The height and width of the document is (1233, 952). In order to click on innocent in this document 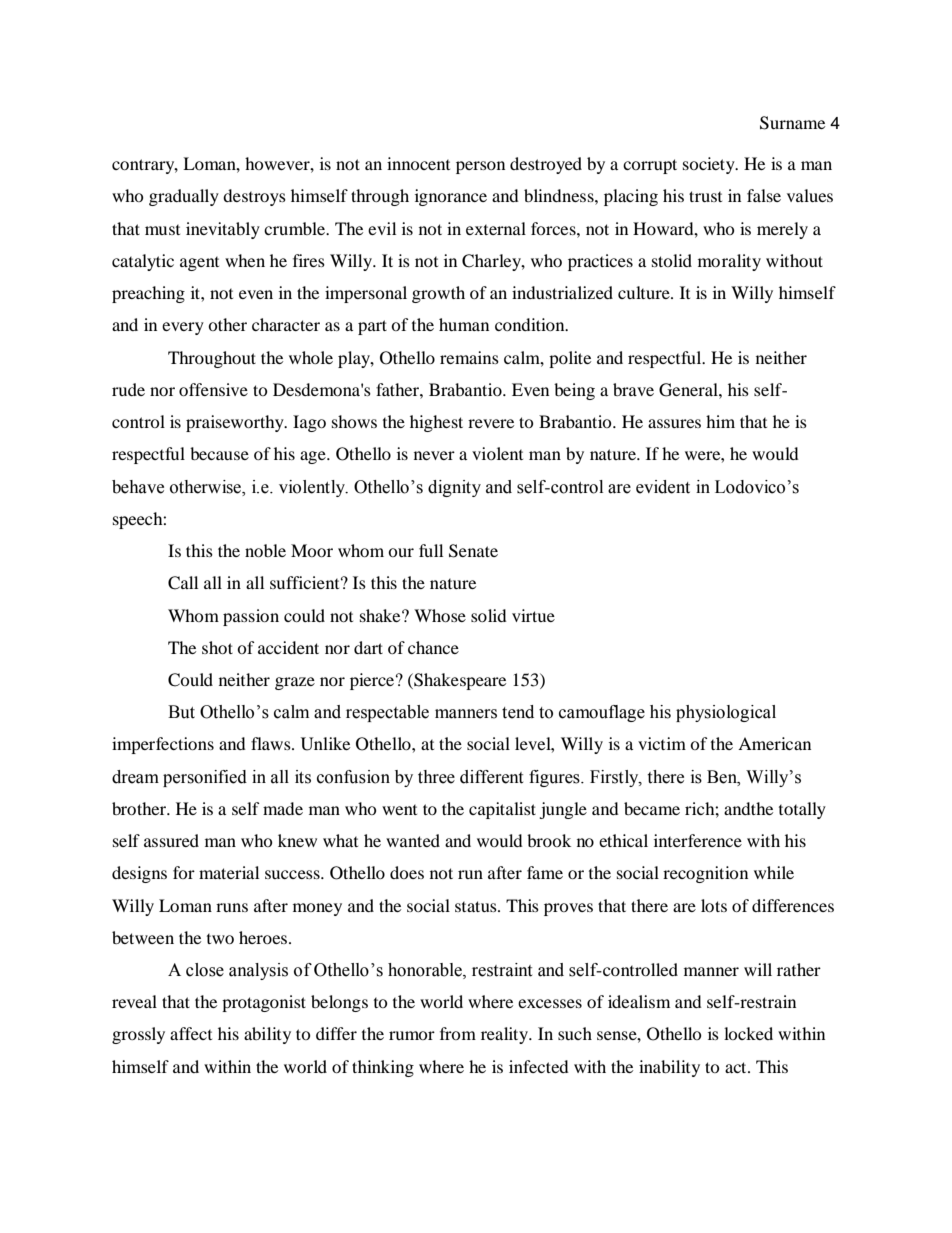, I will do `click(418, 163)`.
